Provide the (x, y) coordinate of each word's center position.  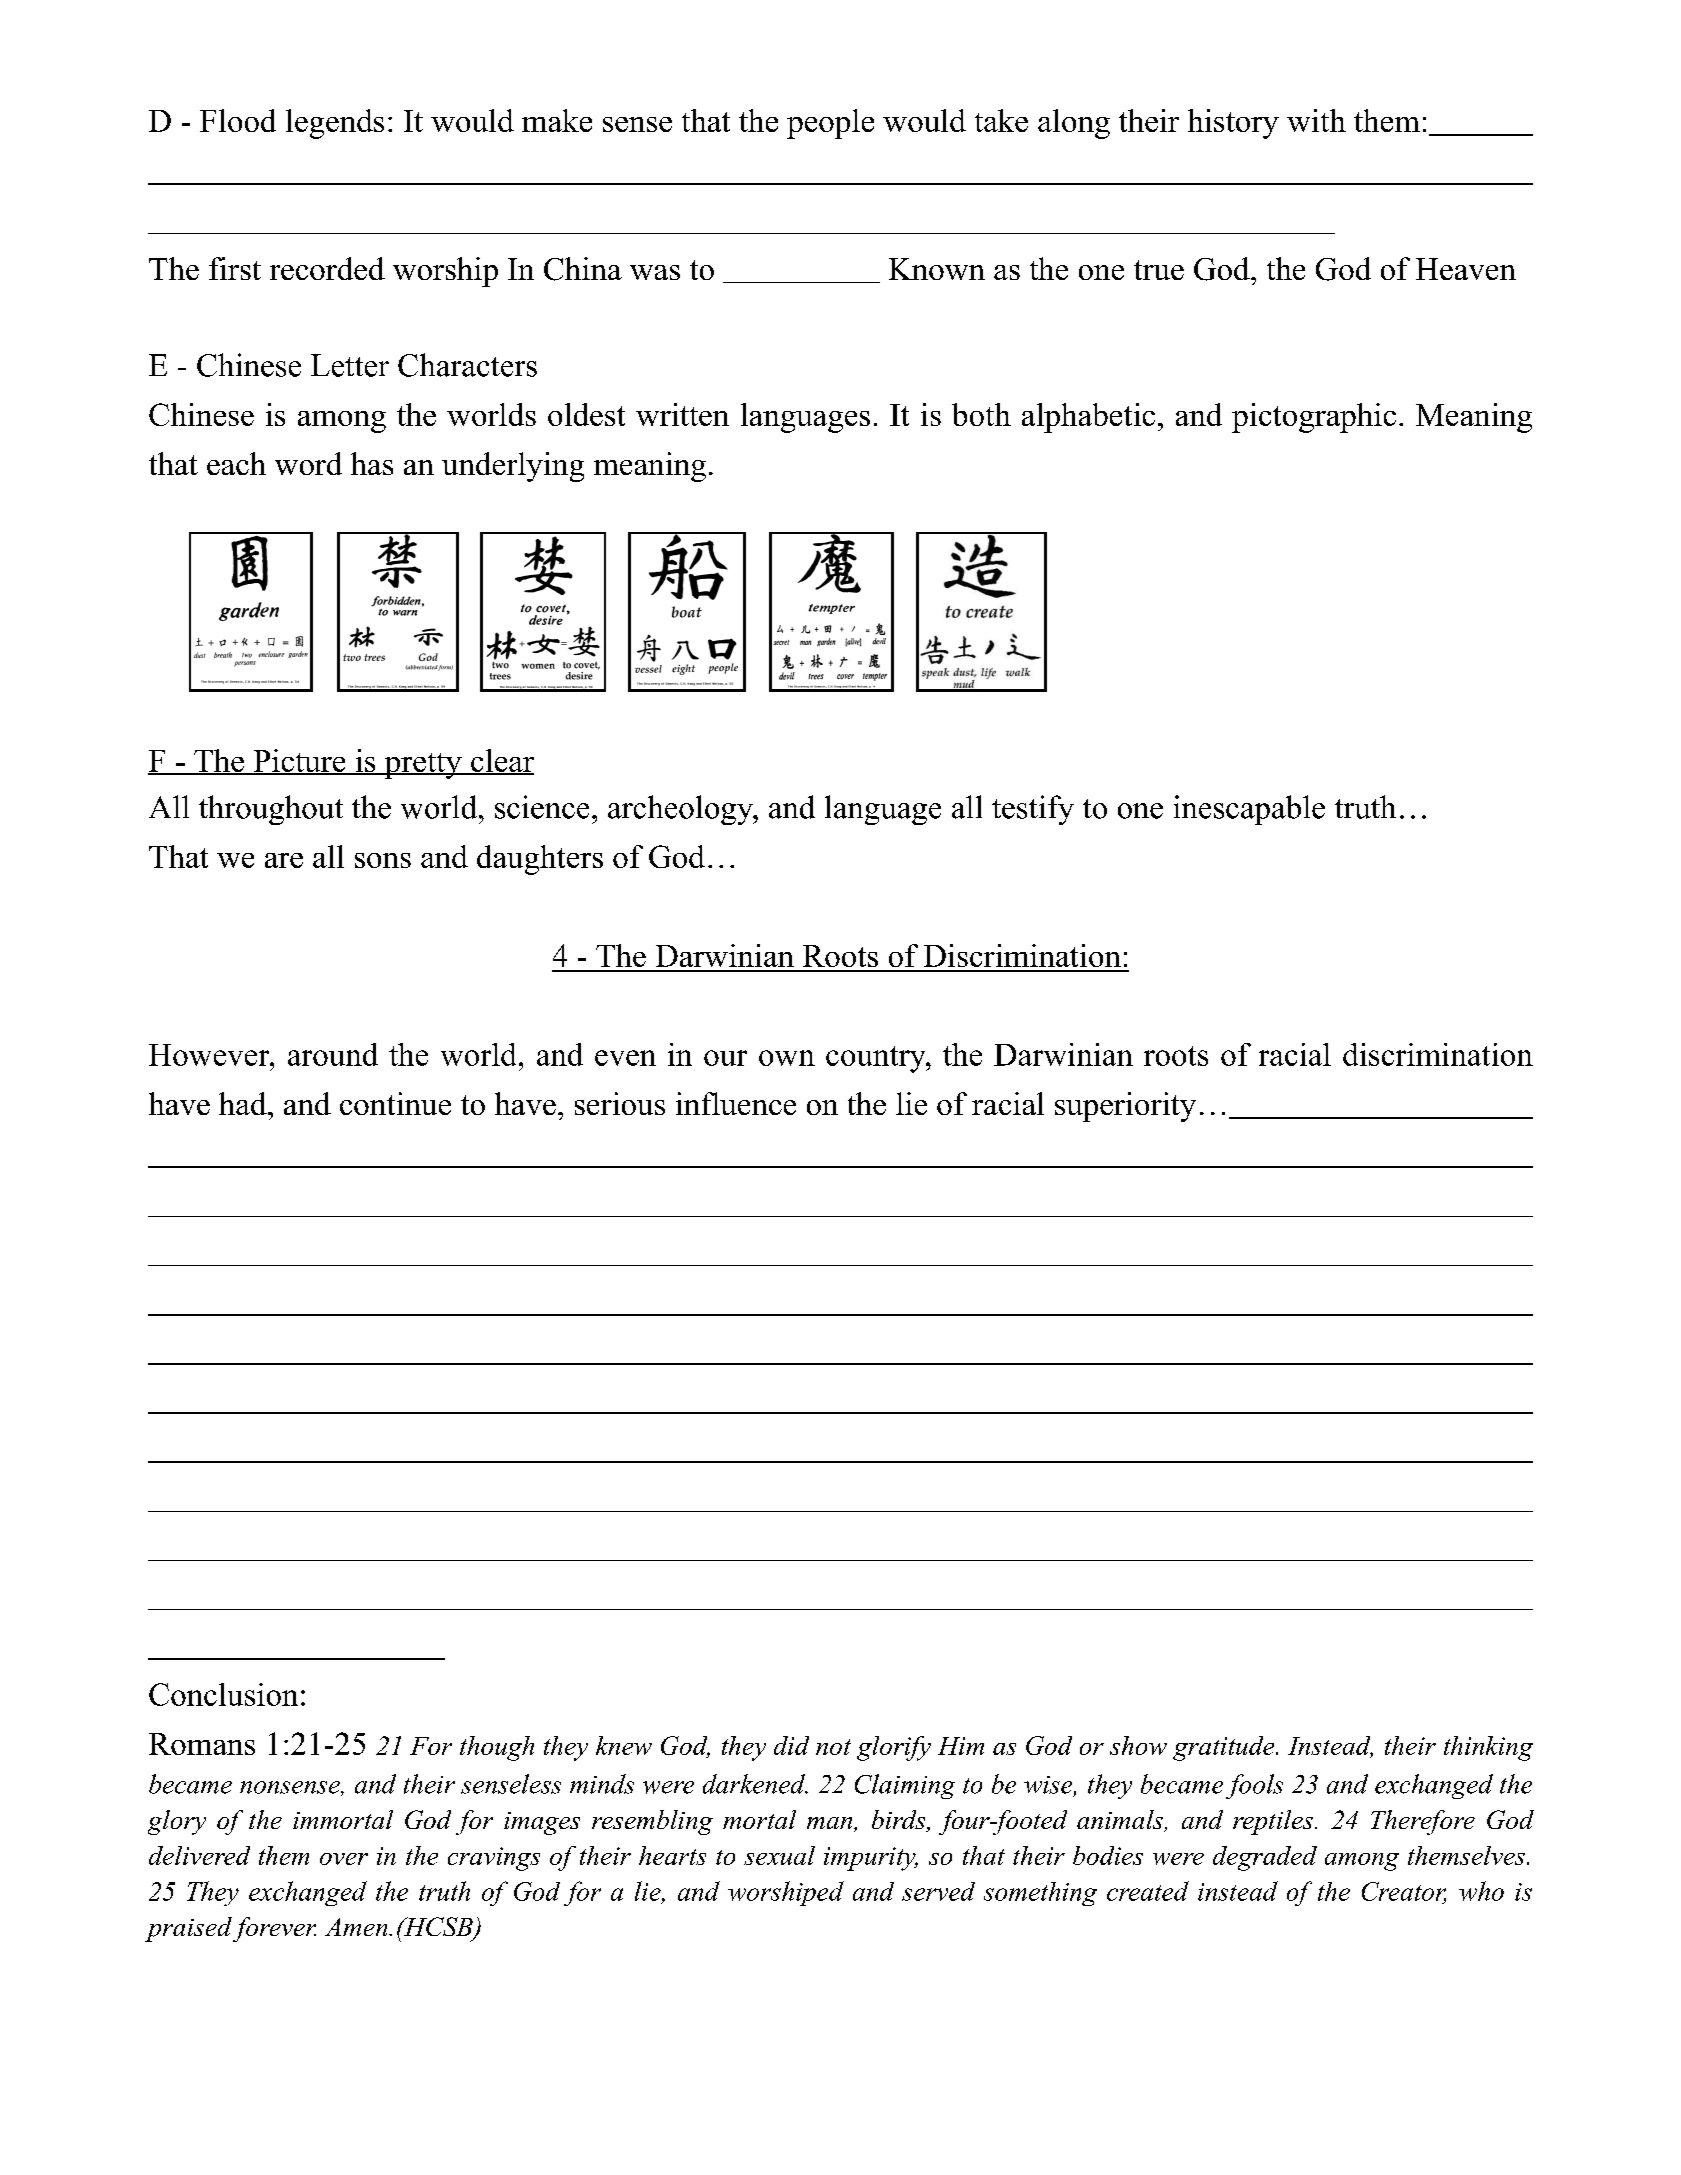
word (308, 463)
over (344, 1859)
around (333, 1054)
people (830, 124)
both (981, 414)
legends (335, 124)
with (1316, 120)
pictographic (1314, 418)
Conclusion (223, 1694)
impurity (871, 1859)
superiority (1125, 1107)
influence (736, 1103)
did (791, 1745)
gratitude (1225, 1748)
